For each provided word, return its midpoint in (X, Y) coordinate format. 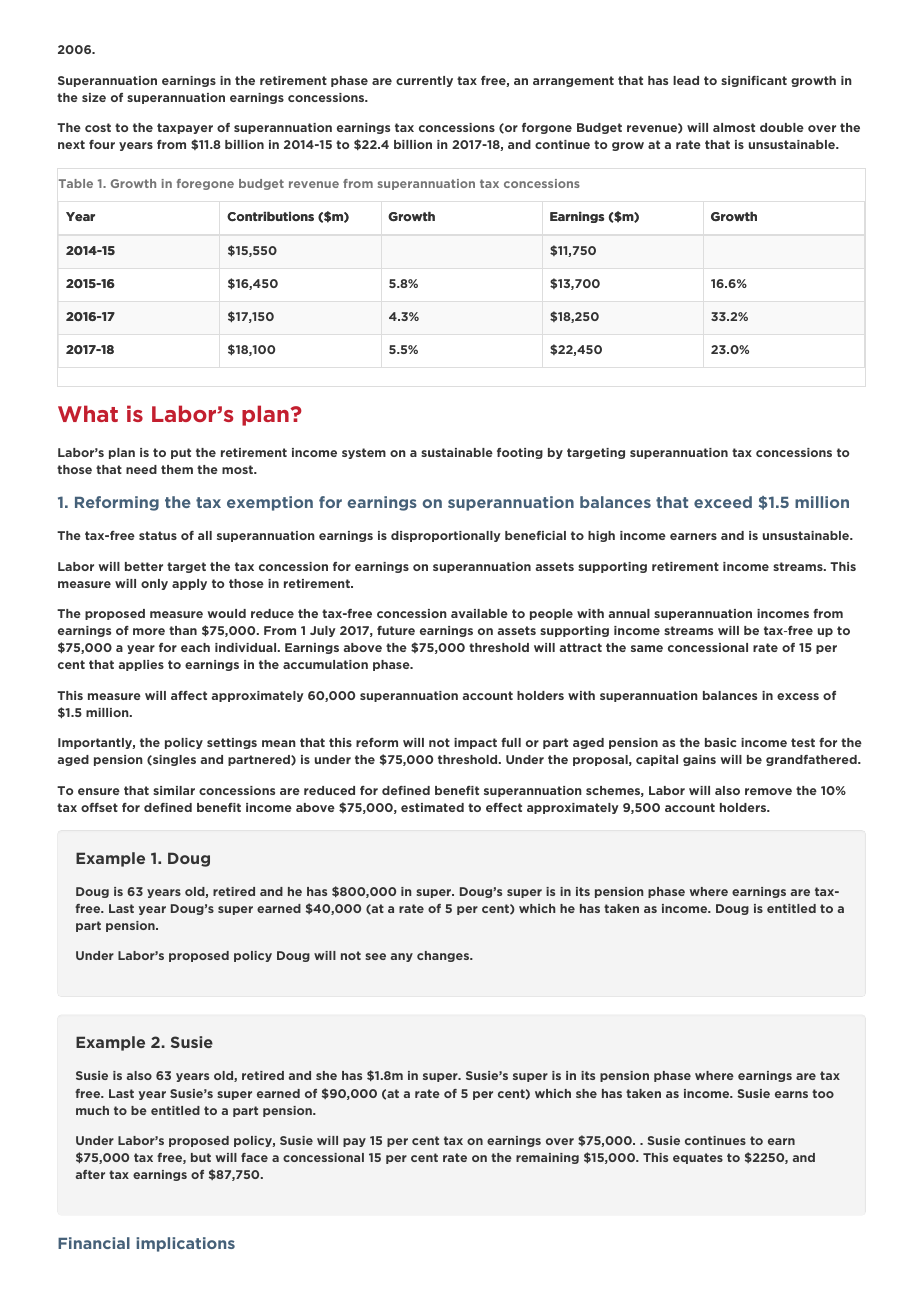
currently (424, 81)
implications (185, 1244)
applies (141, 665)
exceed (723, 502)
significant (754, 81)
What (88, 413)
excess (798, 696)
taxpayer (185, 128)
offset (99, 807)
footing (520, 453)
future (396, 630)
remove (768, 791)
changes (444, 956)
